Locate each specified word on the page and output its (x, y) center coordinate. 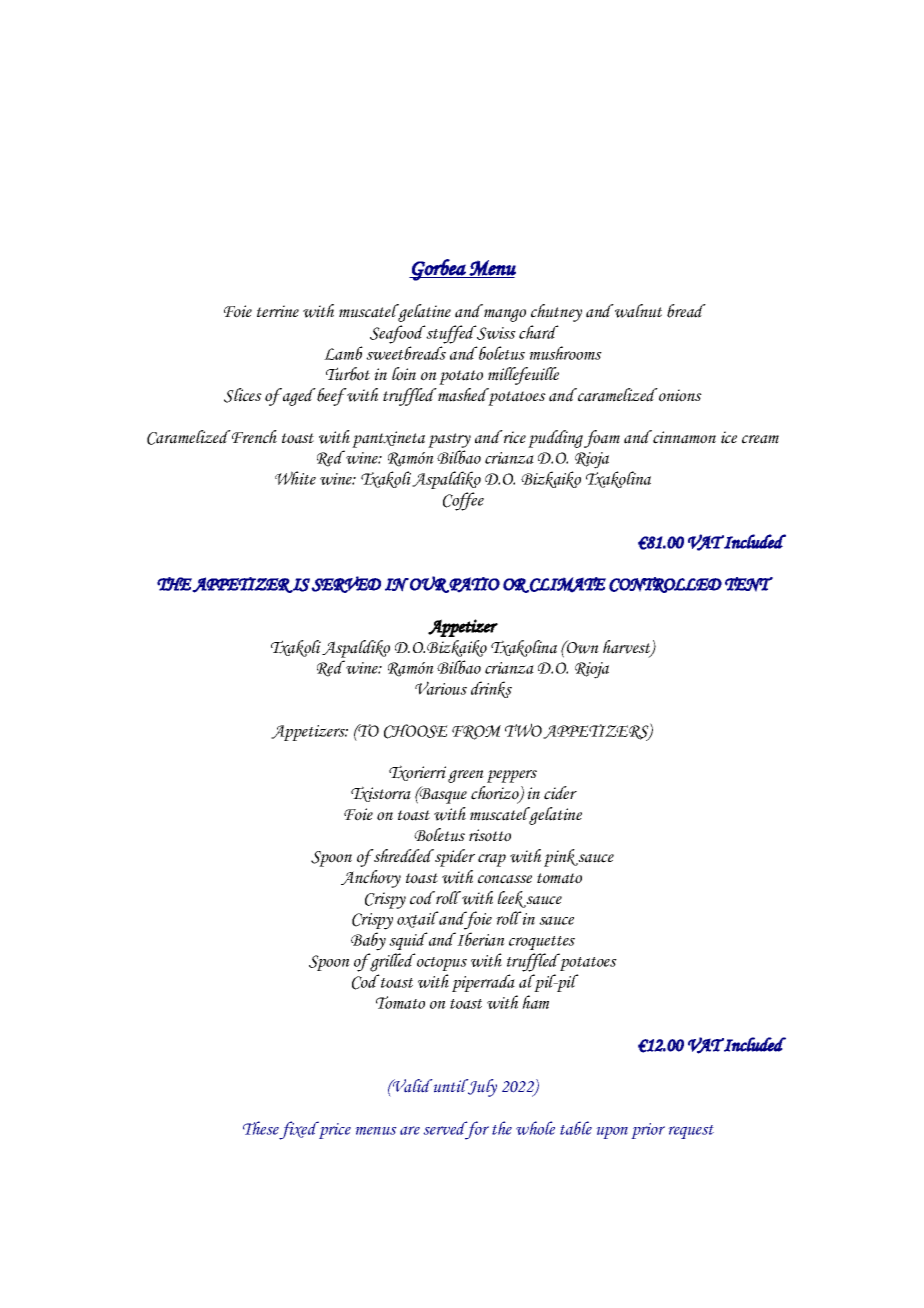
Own (582, 647)
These (261, 1128)
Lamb (343, 353)
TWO (523, 730)
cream (760, 439)
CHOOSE (416, 731)
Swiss (495, 332)
